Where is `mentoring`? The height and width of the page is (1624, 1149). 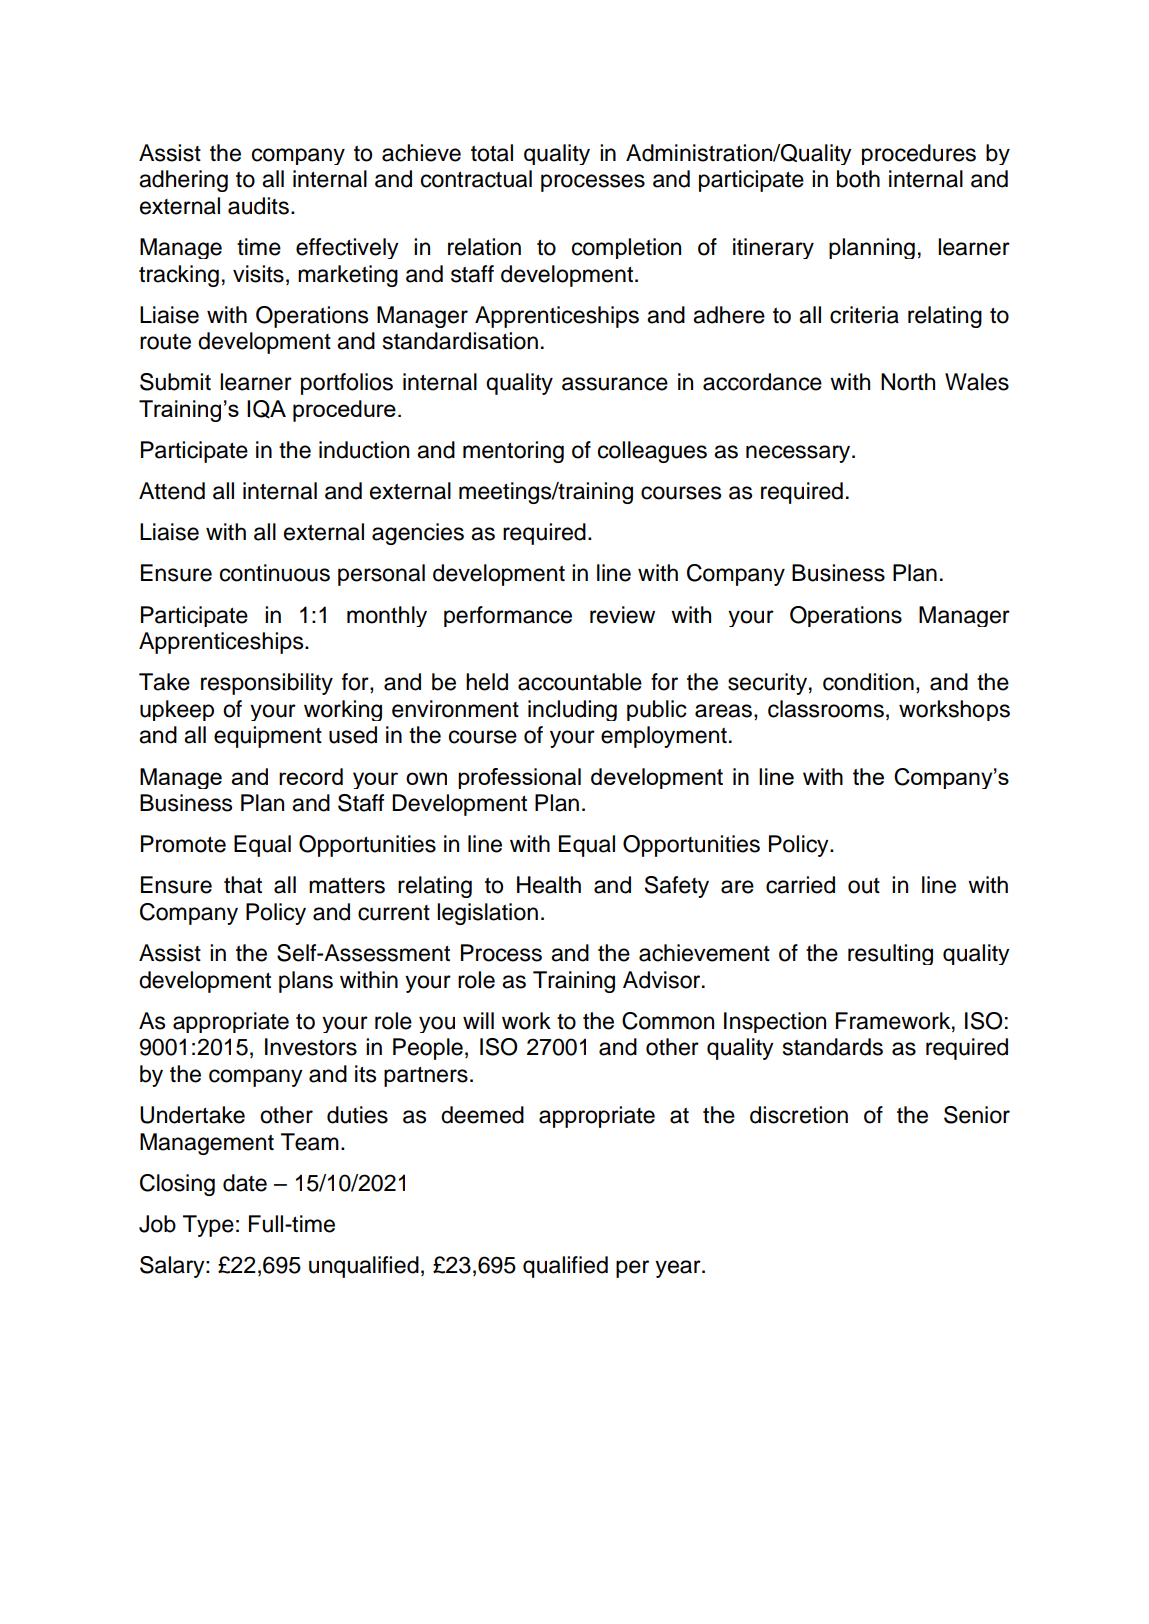 mentoring is located at coordinates (513, 452).
